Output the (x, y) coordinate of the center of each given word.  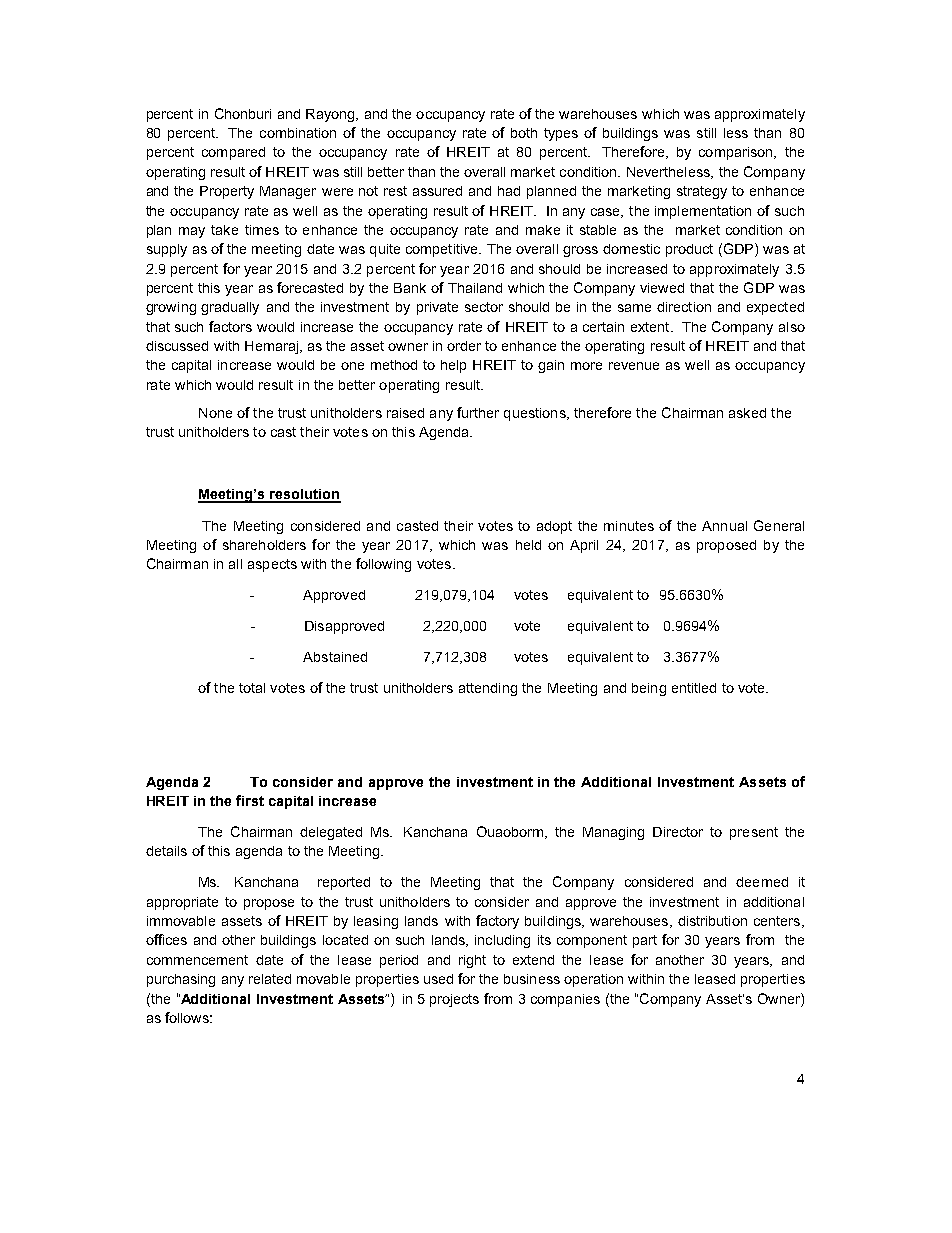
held (528, 545)
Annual (724, 526)
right (472, 961)
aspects (272, 565)
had (509, 191)
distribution (712, 921)
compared (233, 153)
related (270, 979)
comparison (737, 153)
